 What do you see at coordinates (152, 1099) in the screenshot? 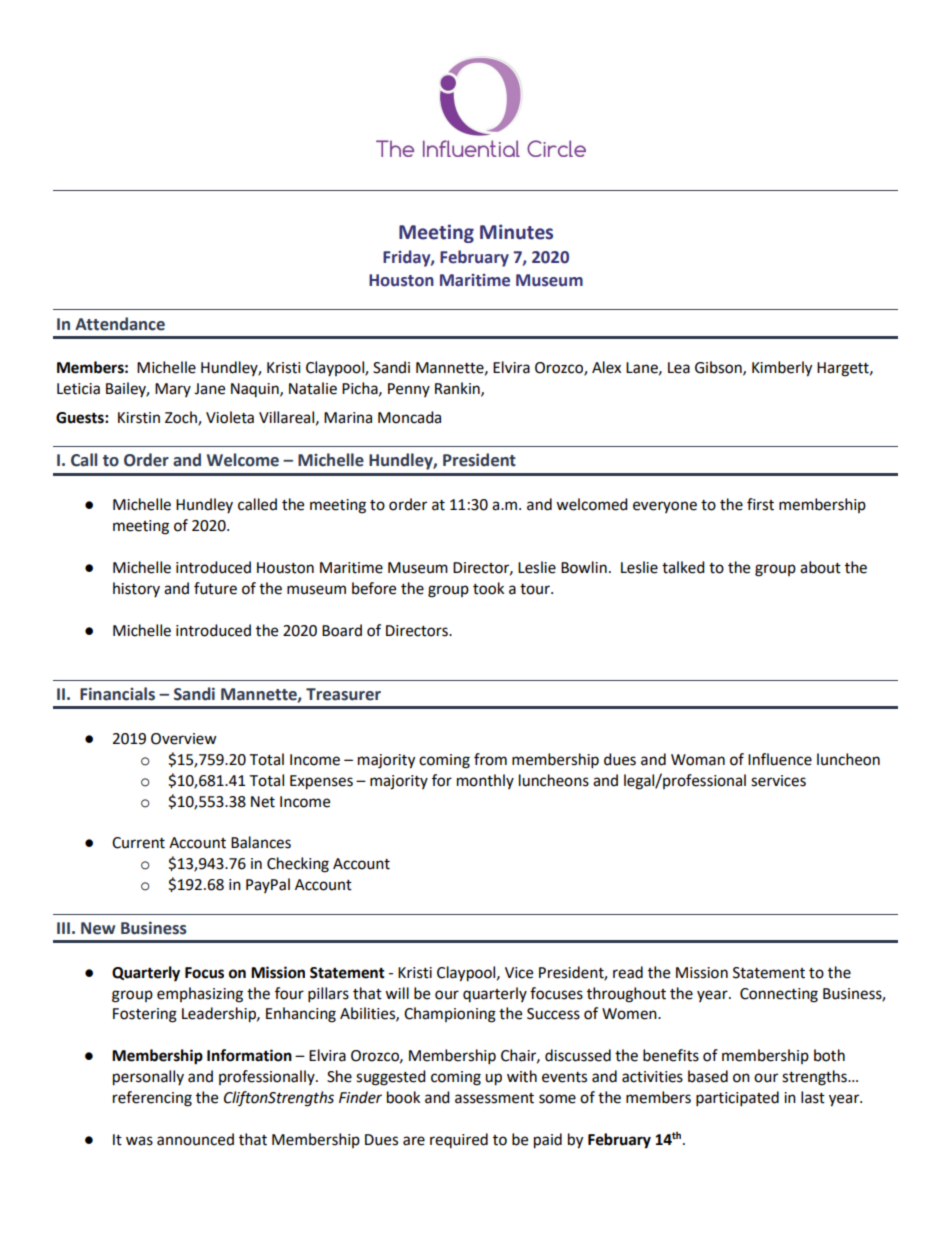
I see `referencing` at bounding box center [152, 1099].
